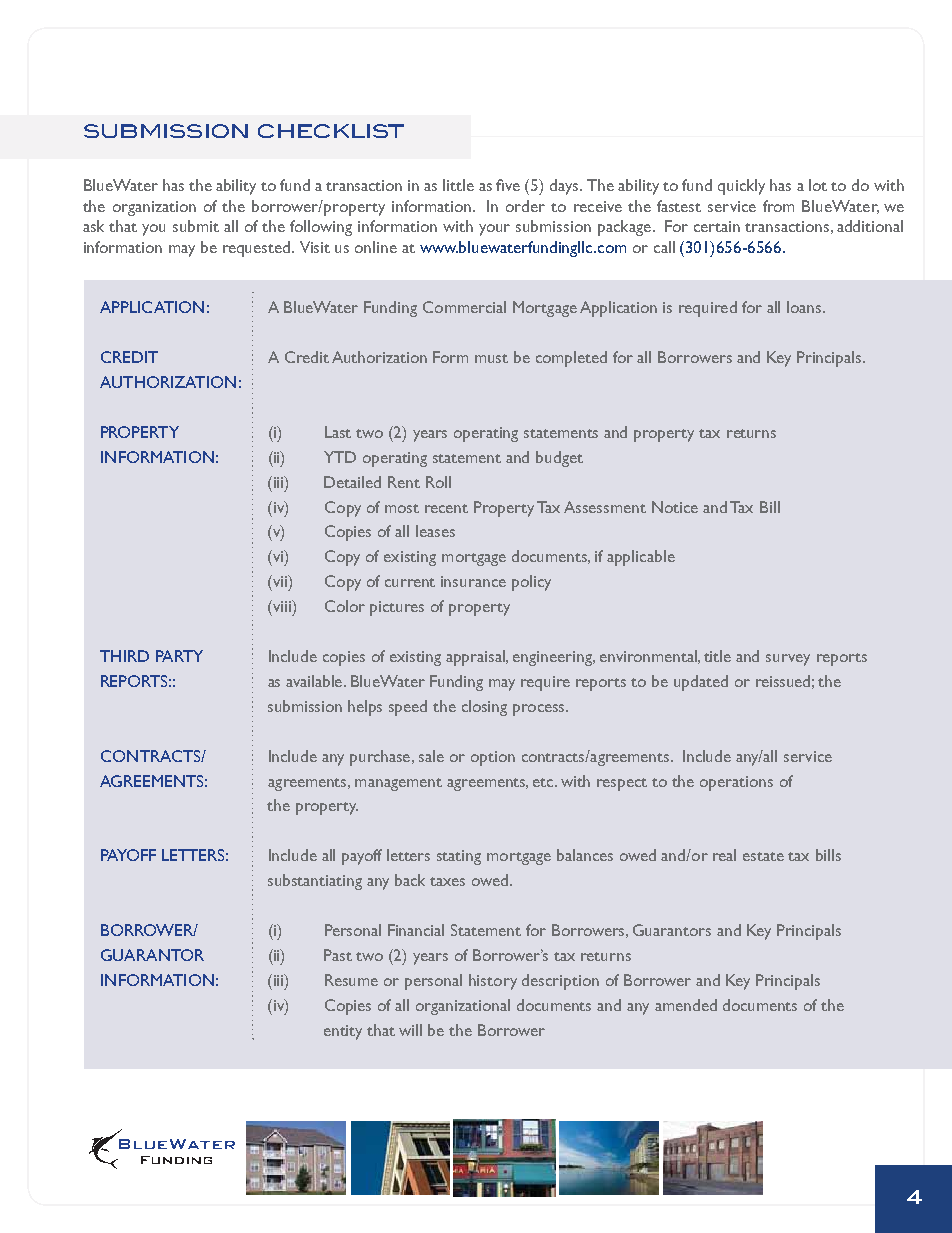 The width and height of the image is (952, 1233). Describe the element at coordinates (315, 681) in the image. I see `available` at that location.
